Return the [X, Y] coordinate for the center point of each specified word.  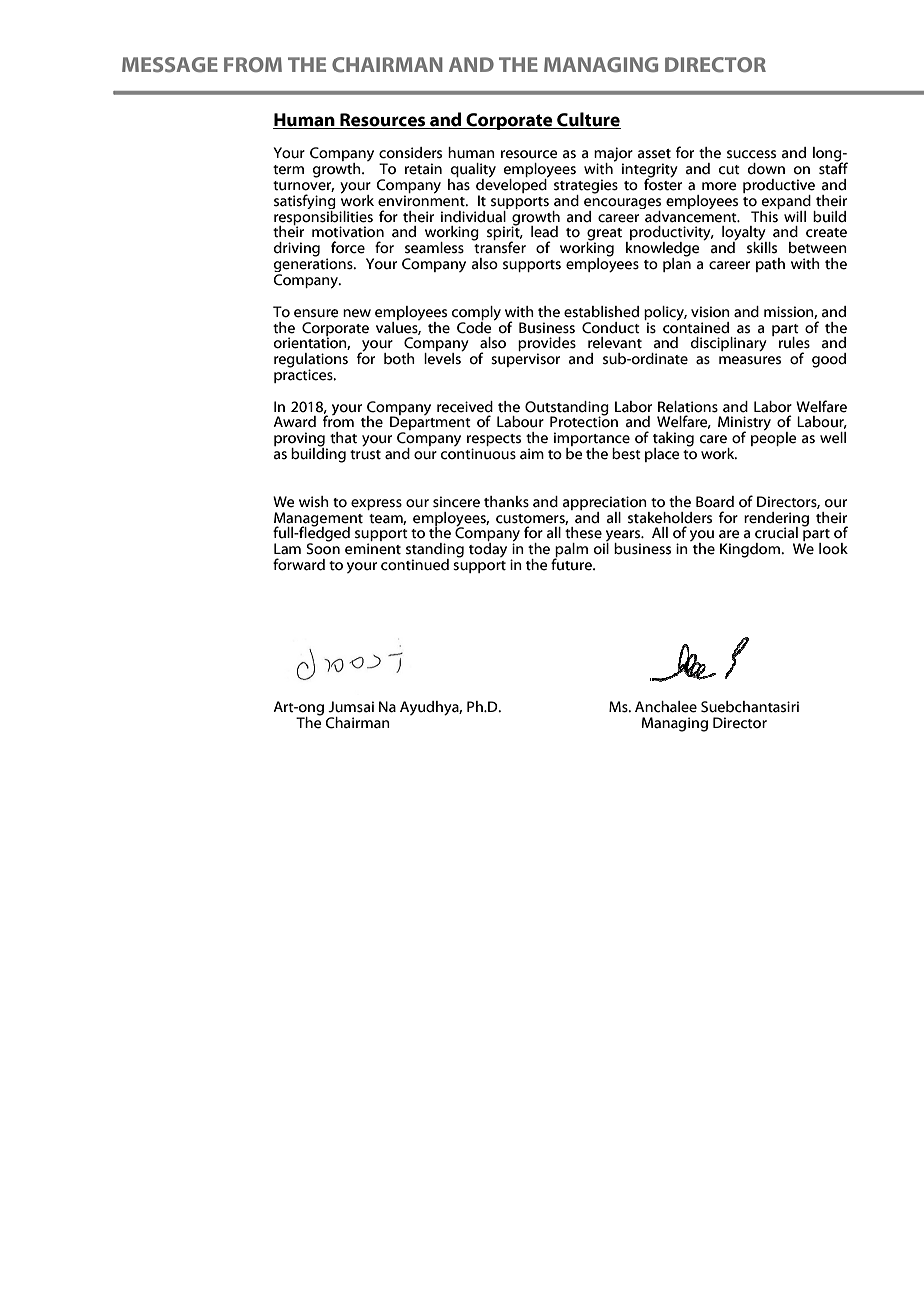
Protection [584, 421]
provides [547, 345]
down [766, 169]
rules [794, 343]
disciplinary [729, 344]
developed [512, 186]
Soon [323, 548]
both [399, 359]
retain [423, 169]
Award [294, 422]
